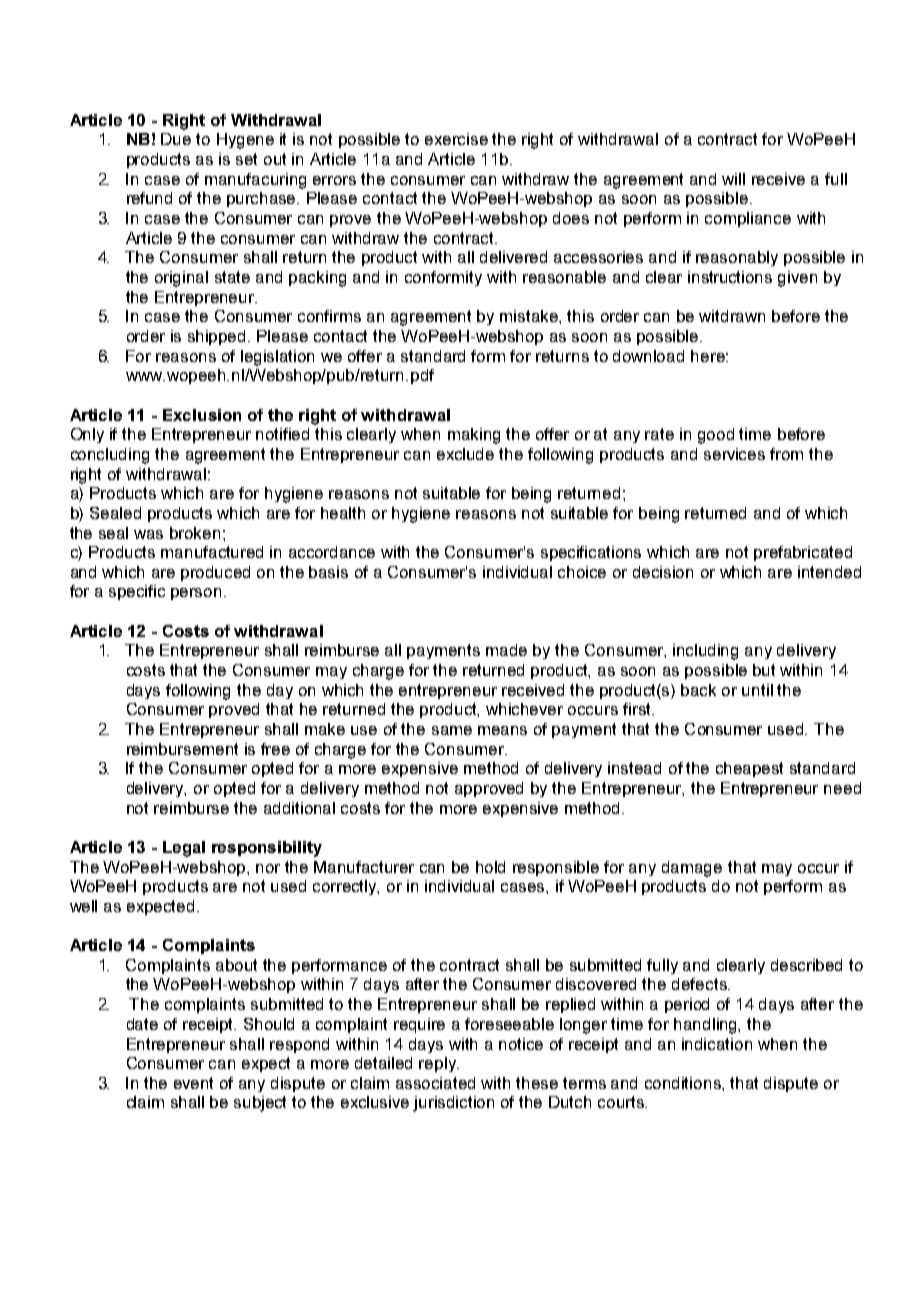 Image resolution: width=924 pixels, height=1308 pixels. I want to click on free, so click(275, 749).
